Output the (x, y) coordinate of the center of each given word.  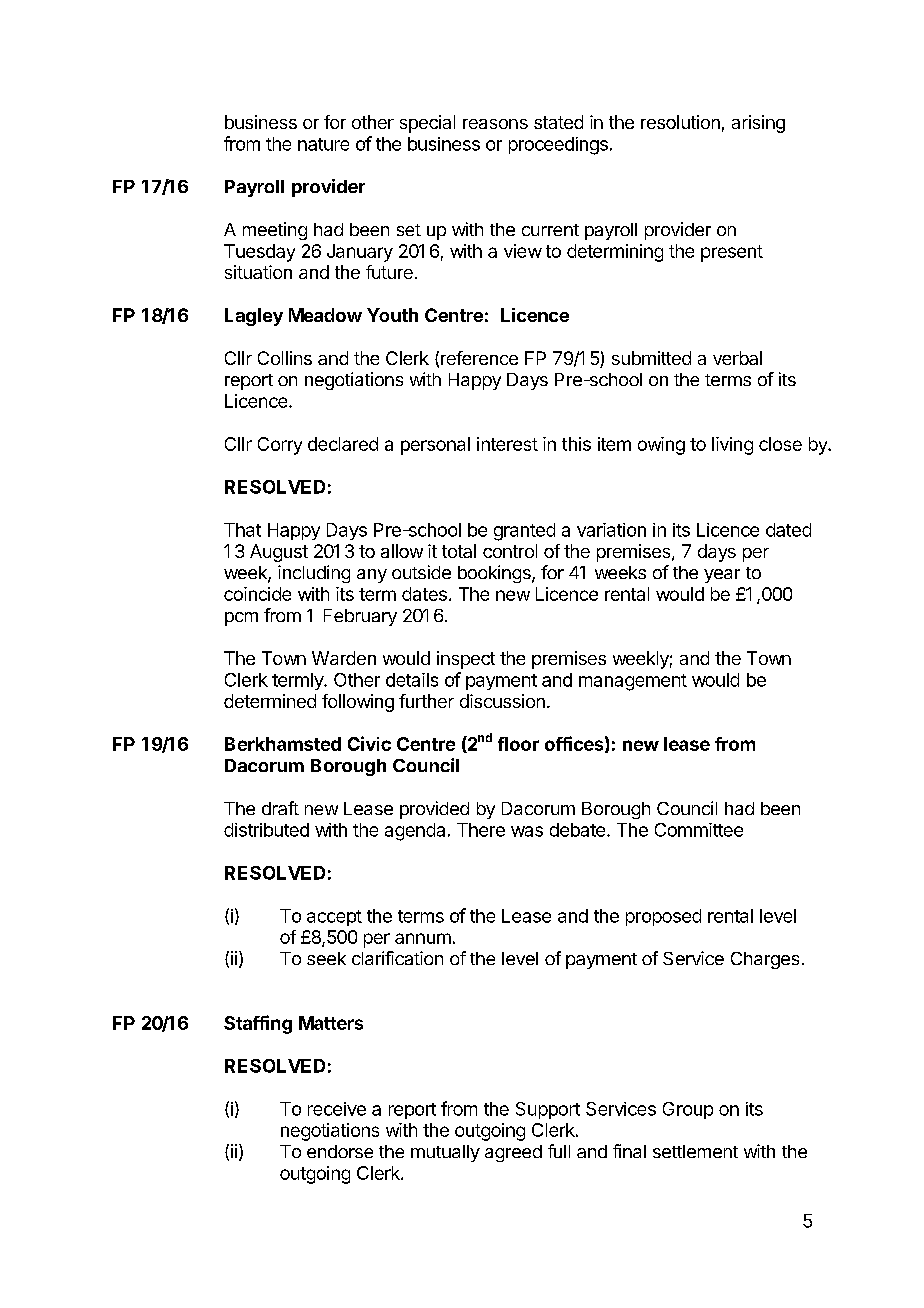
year (722, 576)
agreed (513, 1153)
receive (337, 1109)
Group (688, 1110)
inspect (466, 660)
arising (758, 124)
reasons (495, 124)
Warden (344, 658)
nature (323, 144)
